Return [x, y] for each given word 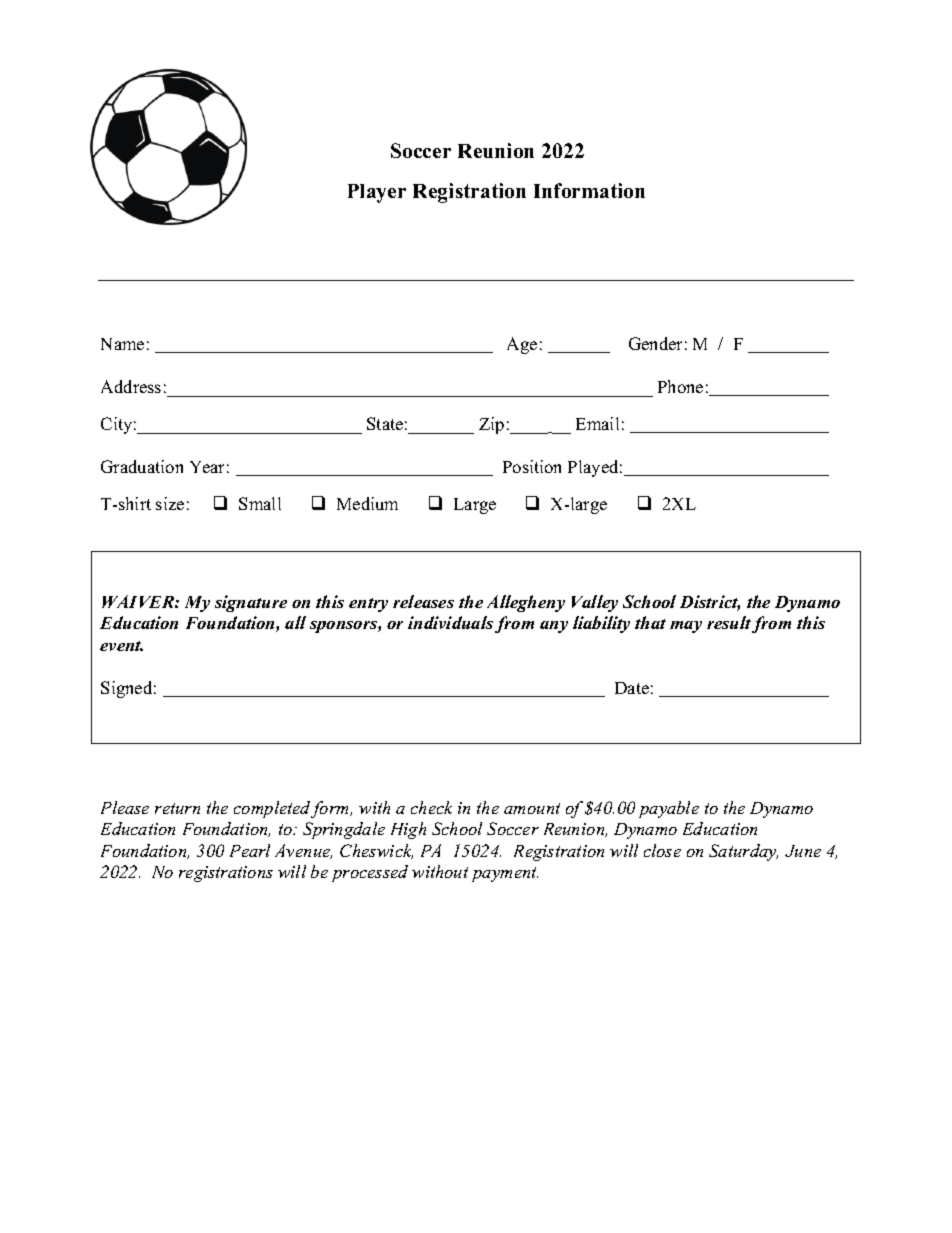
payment [505, 874]
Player [377, 193]
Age [522, 345]
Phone [680, 386]
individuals [450, 622]
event [121, 646]
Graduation [142, 466]
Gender [655, 343]
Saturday [743, 852]
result [729, 622]
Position [532, 466]
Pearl [250, 850]
